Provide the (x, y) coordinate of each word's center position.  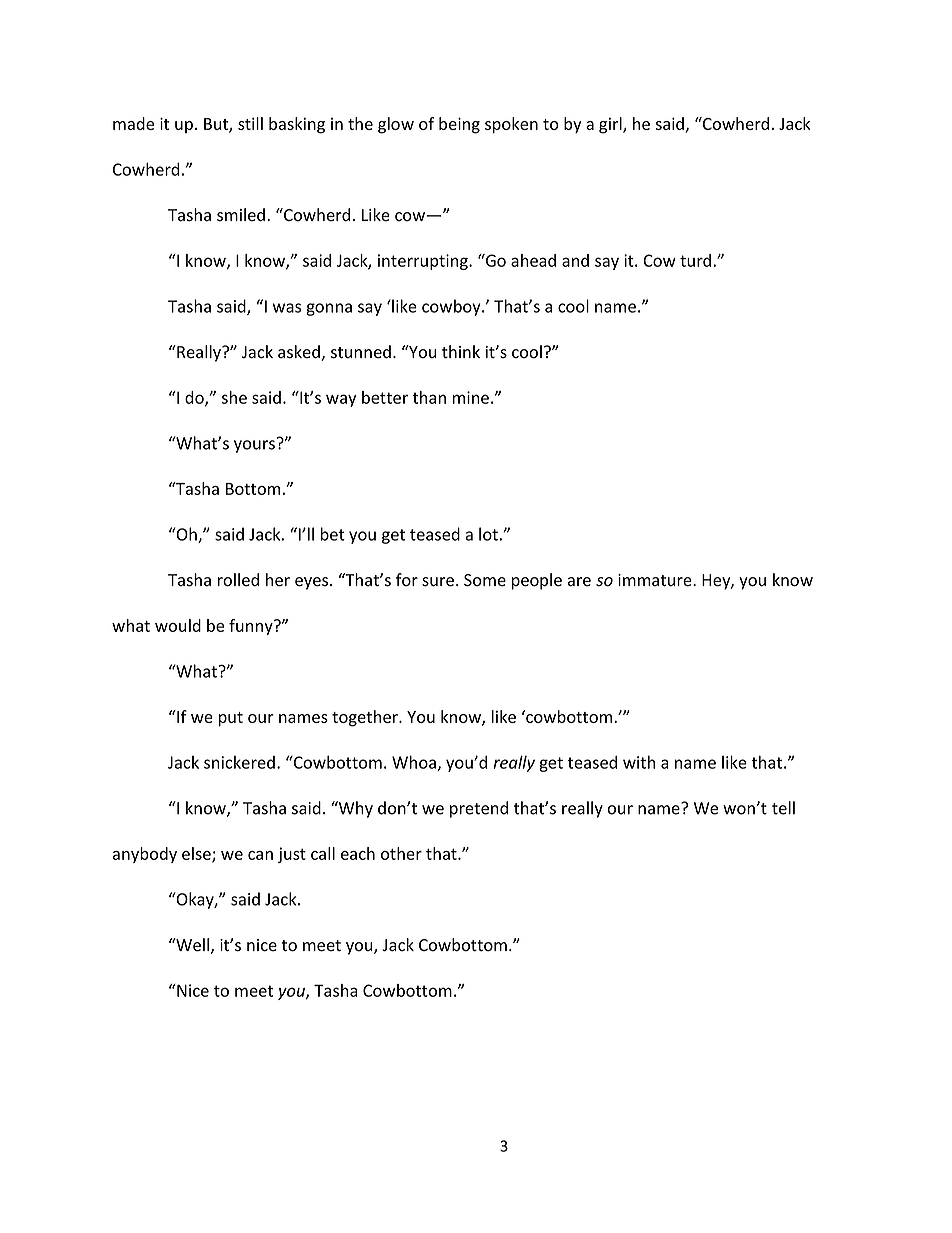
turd (695, 260)
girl (611, 125)
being (459, 125)
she (234, 397)
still (250, 123)
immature (656, 580)
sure (438, 582)
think (461, 351)
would (178, 625)
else (197, 854)
